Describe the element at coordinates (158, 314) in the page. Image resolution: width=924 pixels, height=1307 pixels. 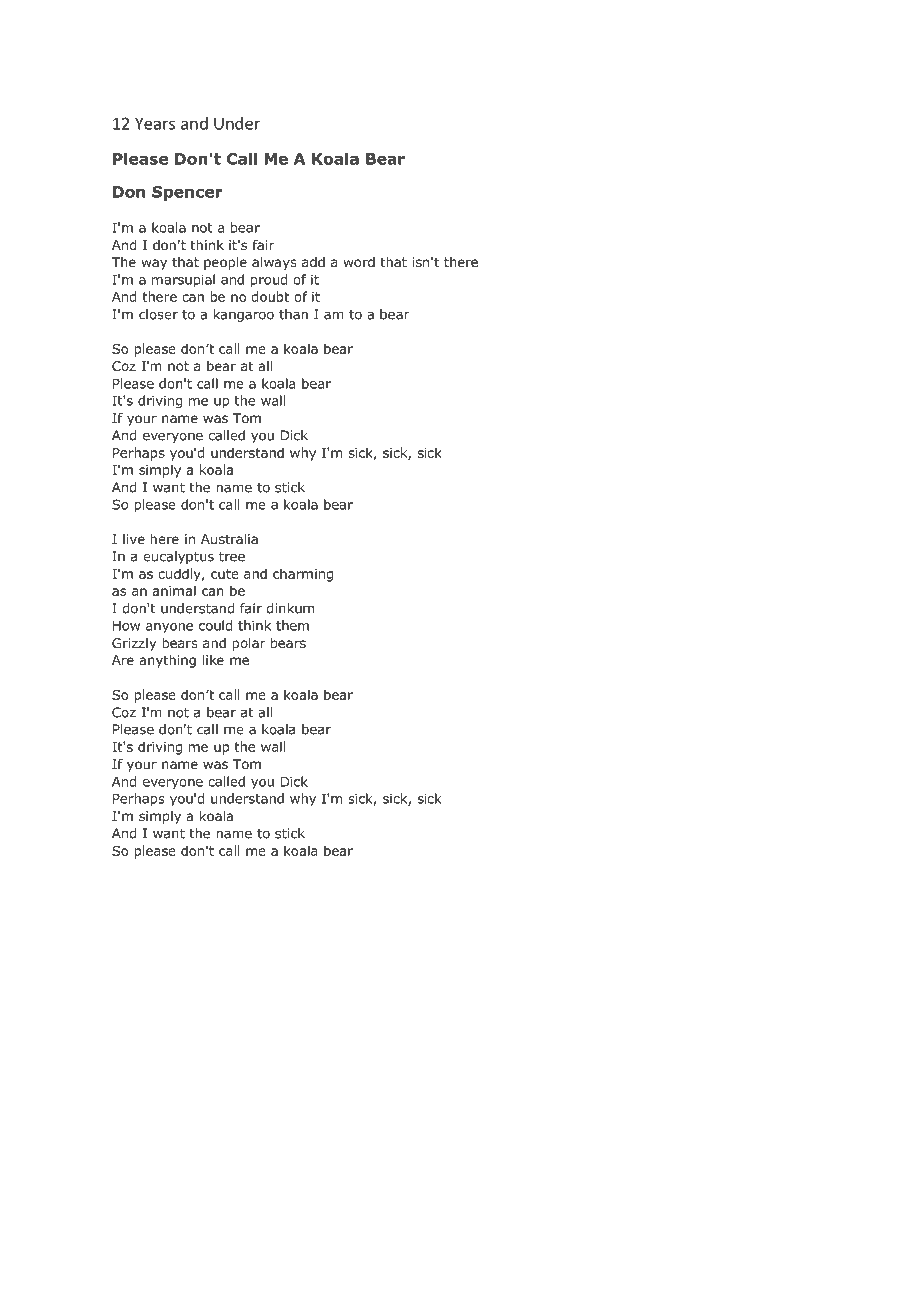
I see `closer` at that location.
